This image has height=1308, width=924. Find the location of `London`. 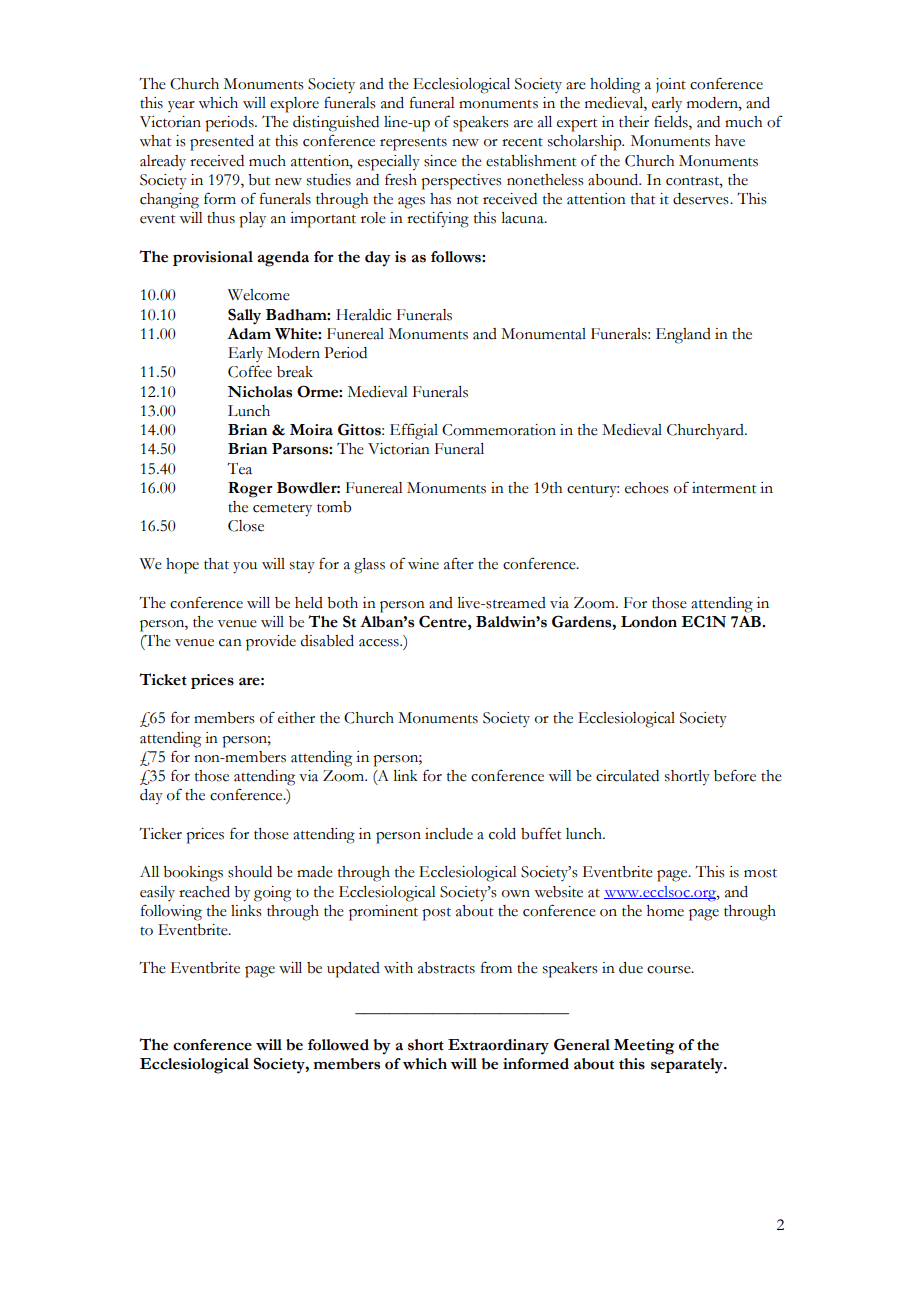

London is located at coordinates (649, 622).
